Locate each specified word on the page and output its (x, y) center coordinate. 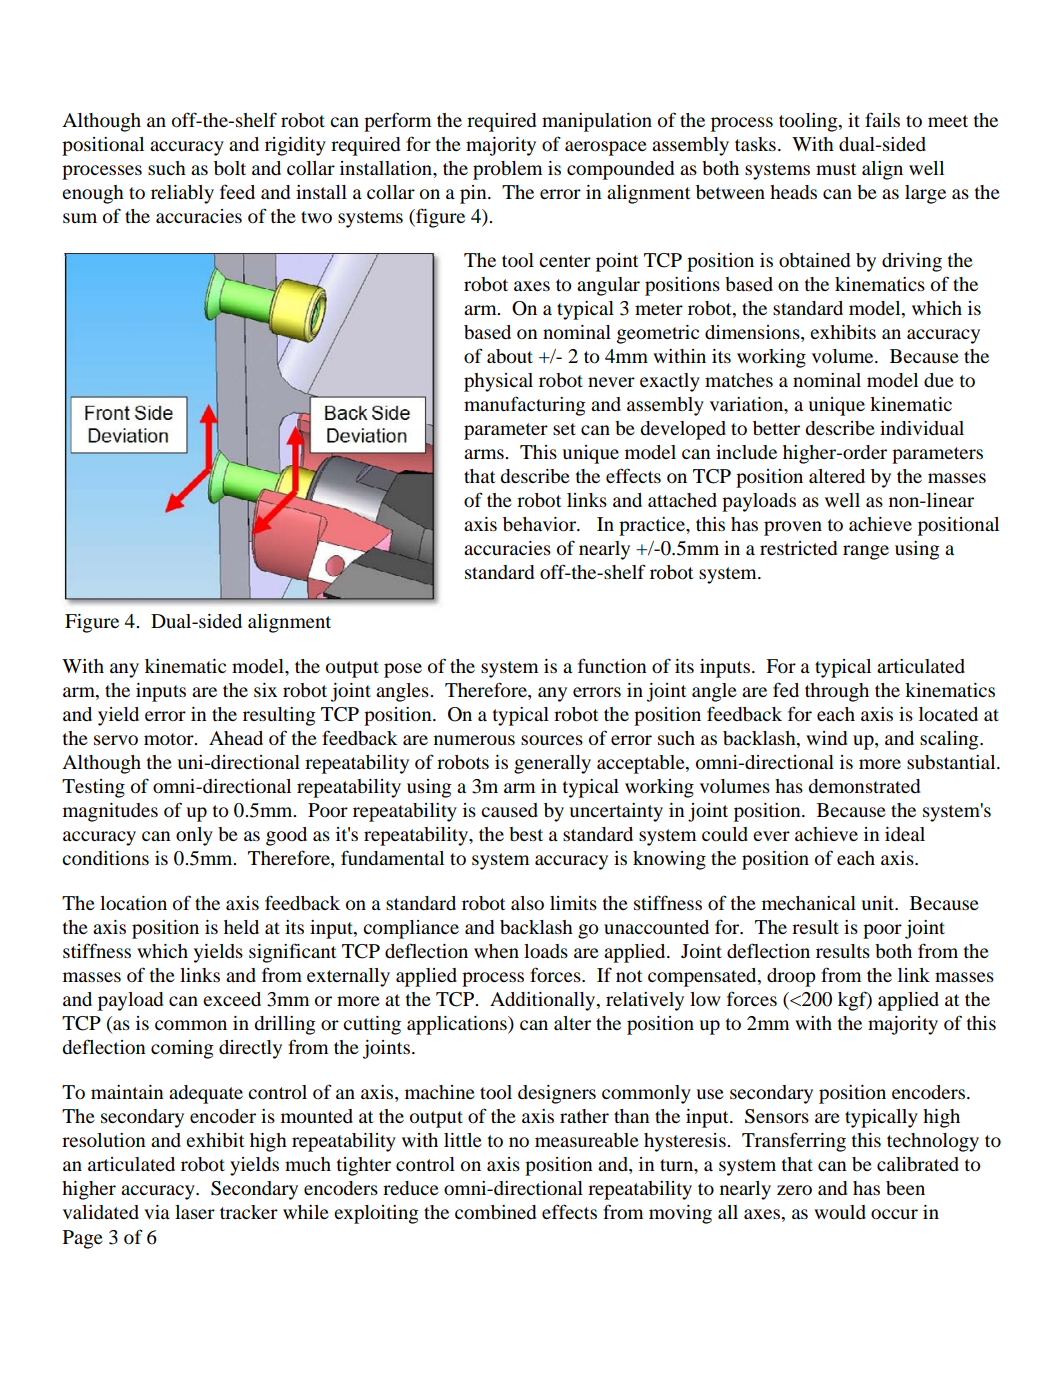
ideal (905, 834)
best (526, 834)
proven (793, 528)
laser (195, 1212)
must (836, 169)
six (265, 690)
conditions (105, 858)
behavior (540, 524)
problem (508, 170)
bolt (230, 168)
